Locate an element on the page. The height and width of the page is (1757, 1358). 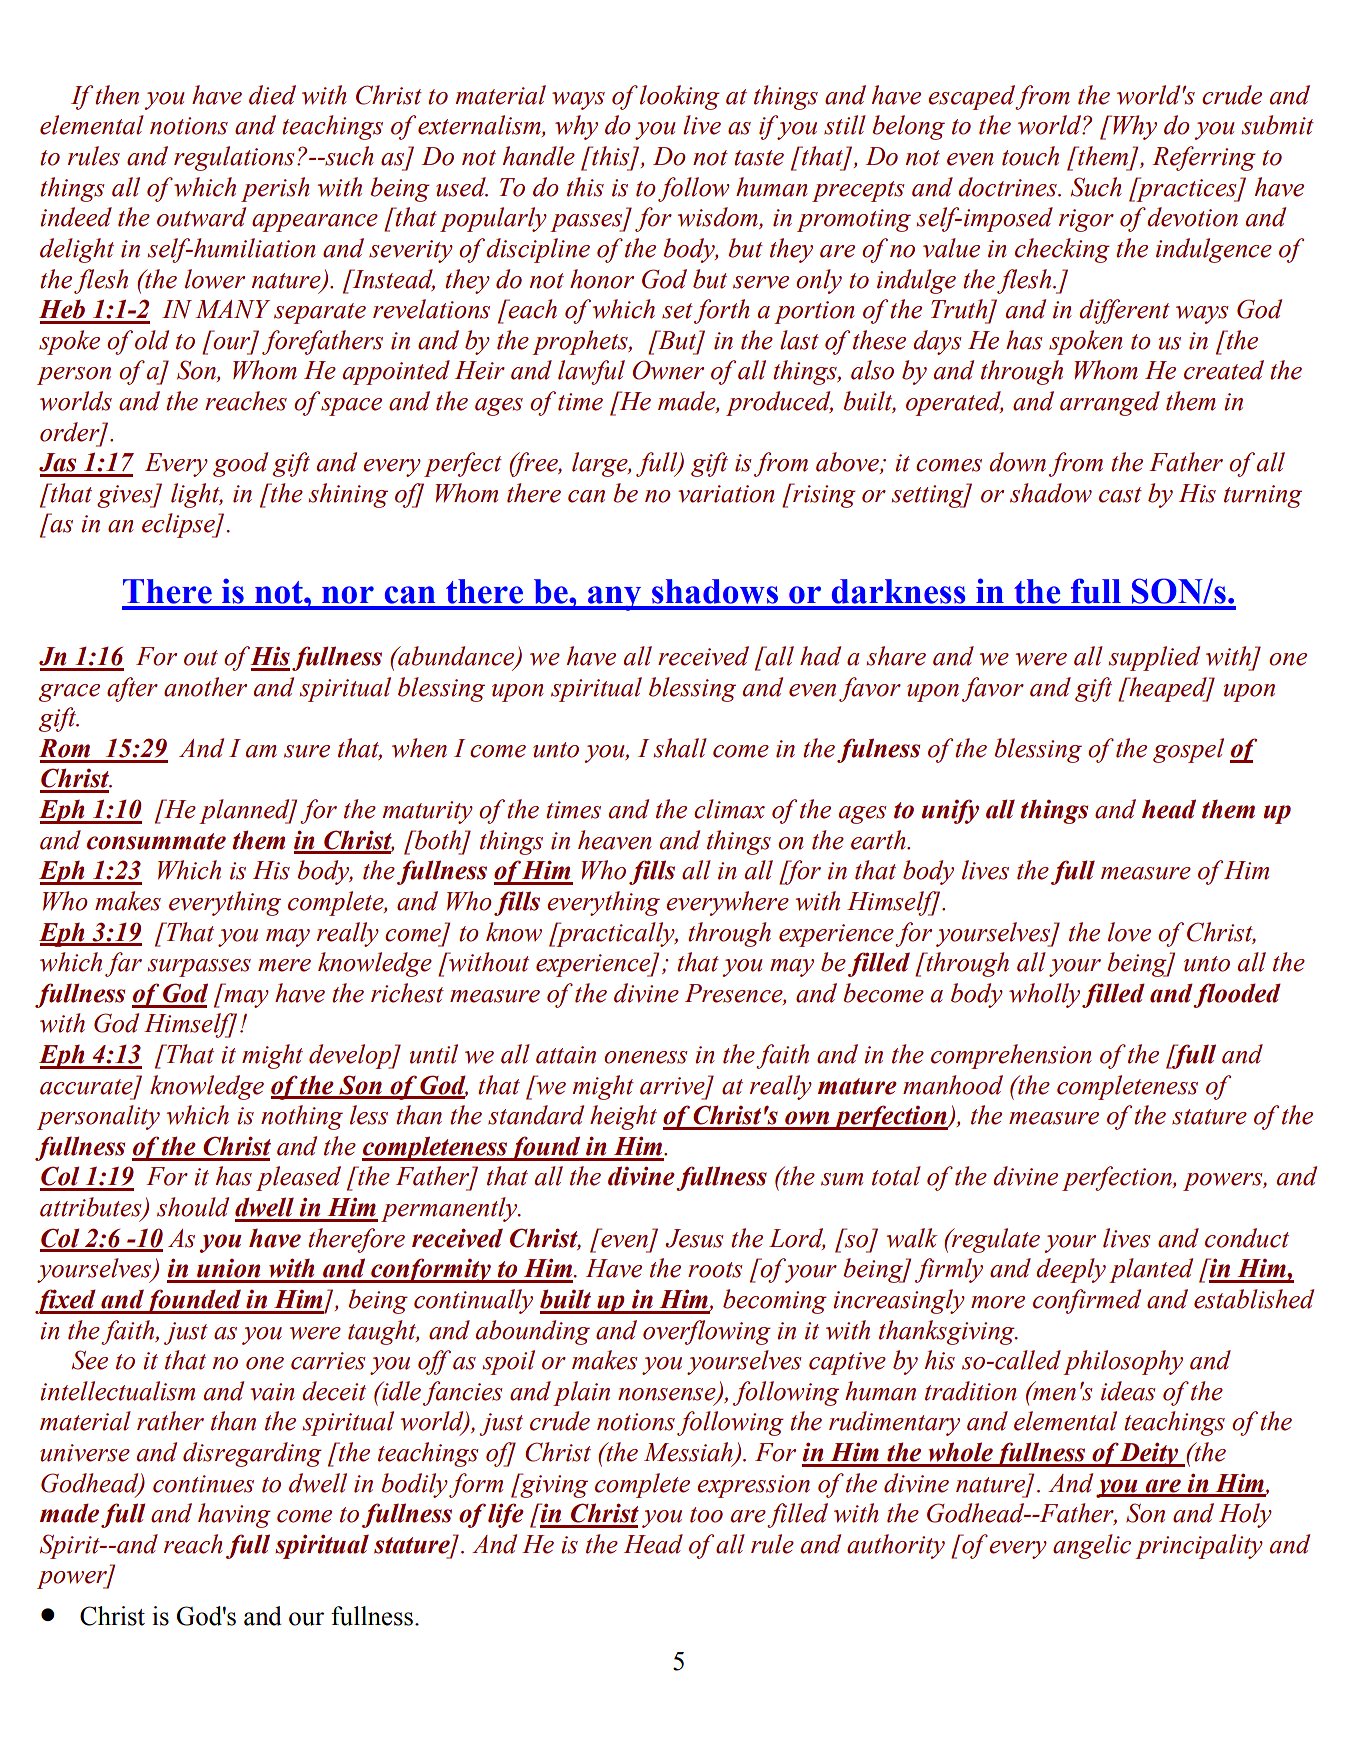
conduct is located at coordinates (1247, 1238).
